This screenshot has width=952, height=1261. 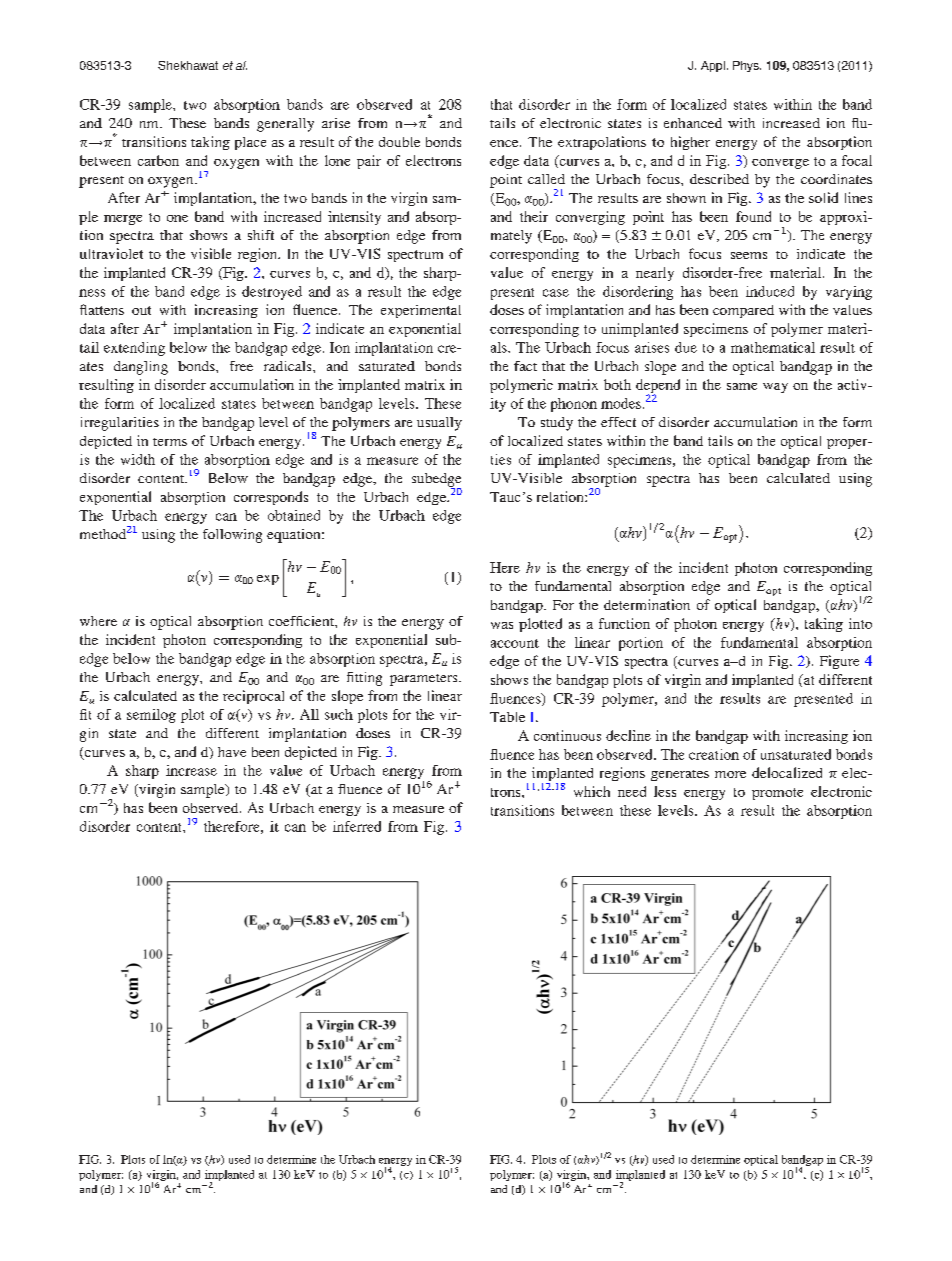 I want to click on terms, so click(x=170, y=442).
